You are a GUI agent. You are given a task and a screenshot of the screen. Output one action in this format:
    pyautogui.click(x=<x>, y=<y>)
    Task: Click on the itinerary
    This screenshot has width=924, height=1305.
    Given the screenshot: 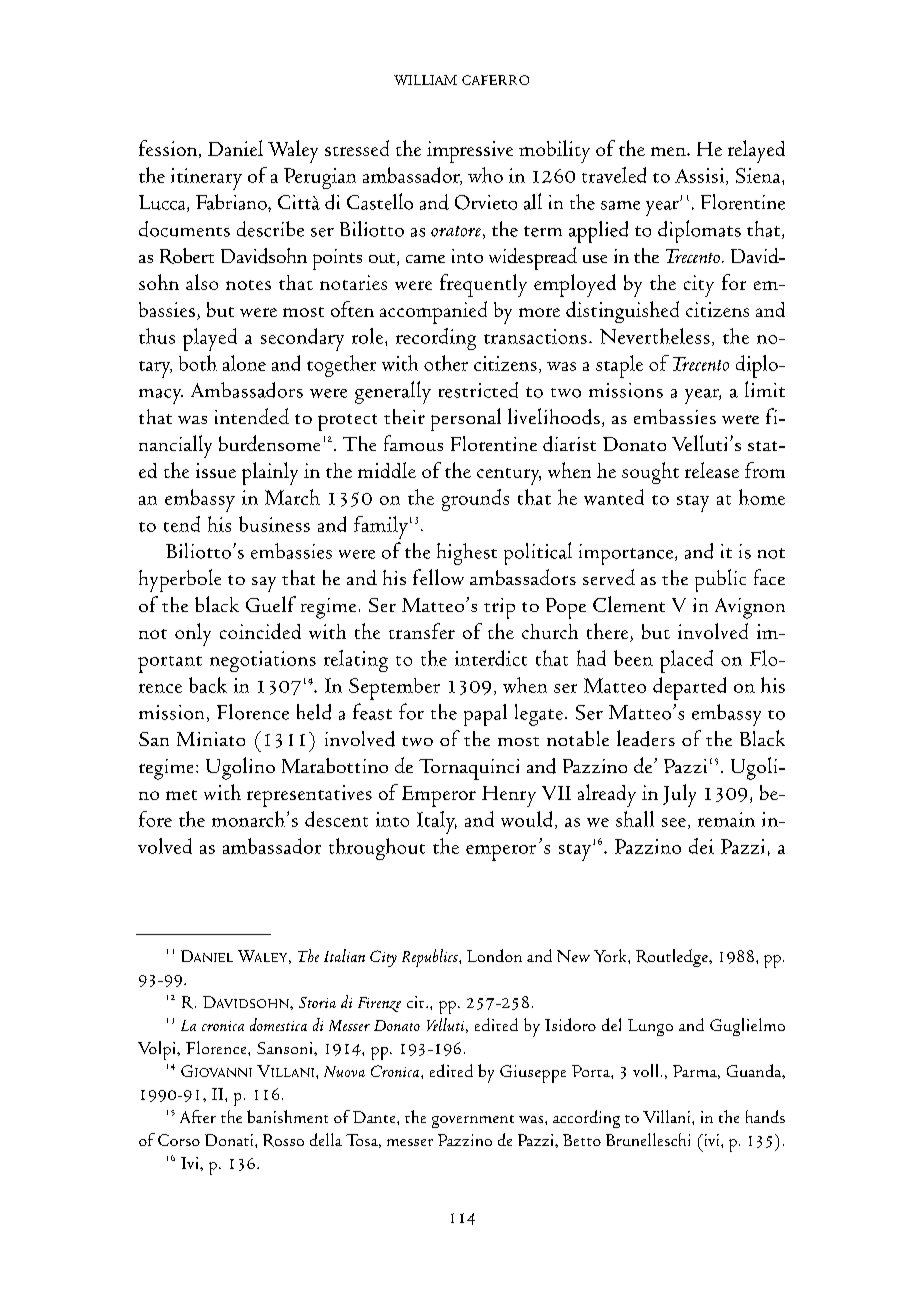 What is the action you would take?
    pyautogui.click(x=206, y=179)
